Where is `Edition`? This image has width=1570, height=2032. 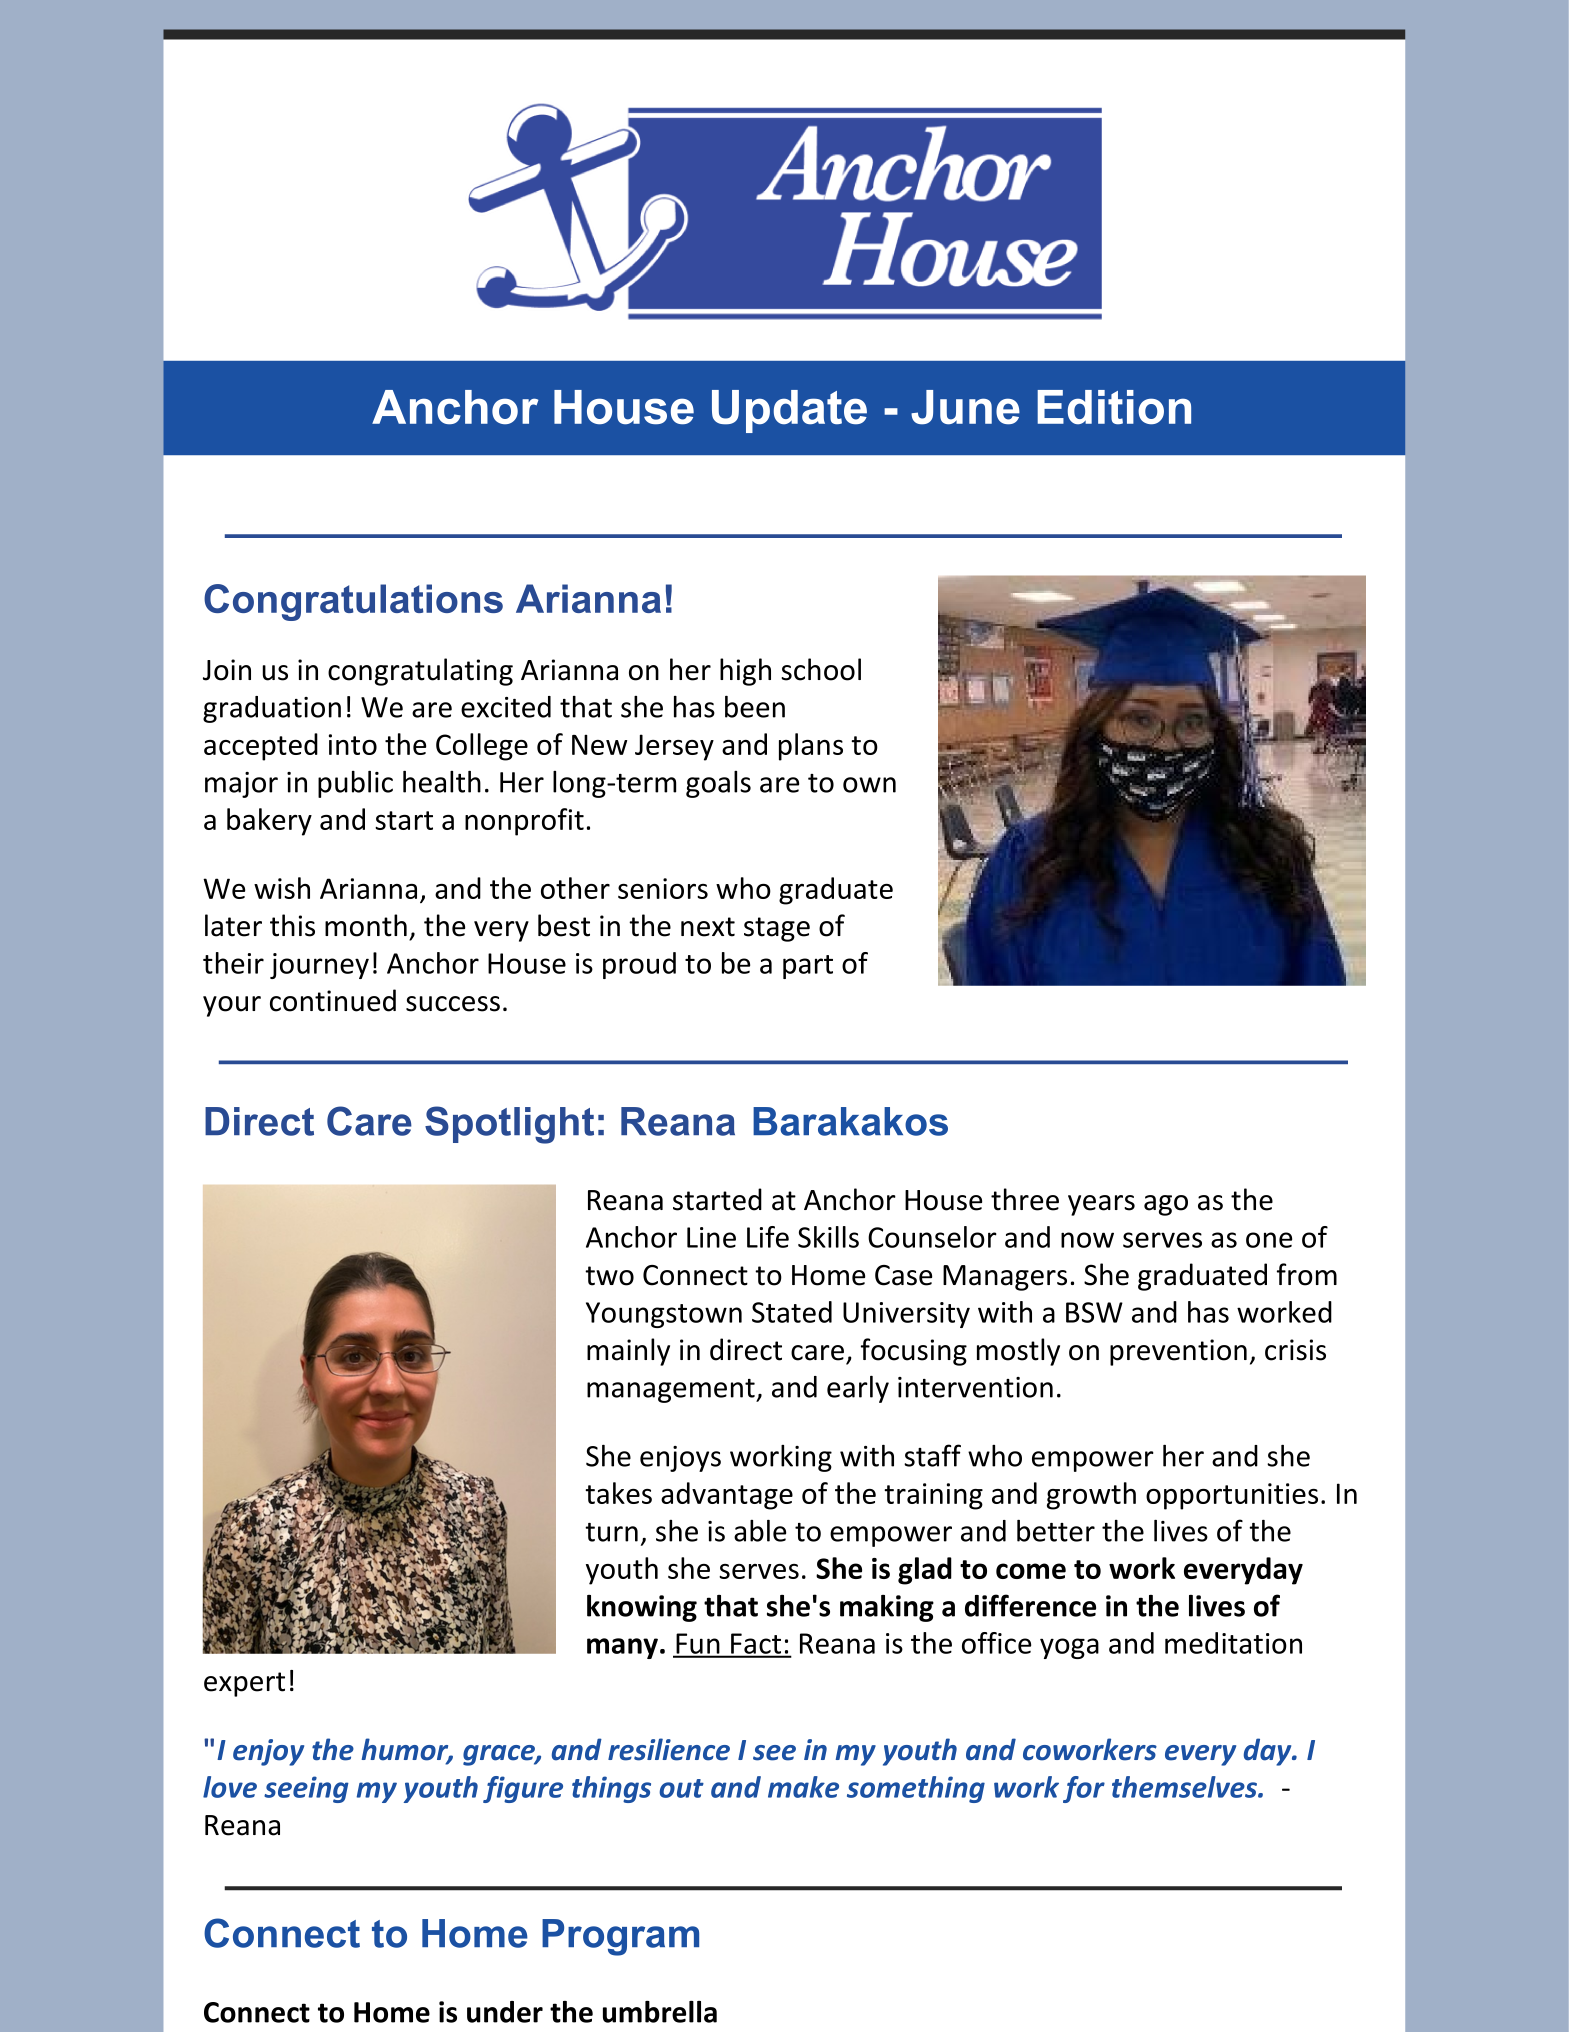 Edition is located at coordinates (1114, 407).
